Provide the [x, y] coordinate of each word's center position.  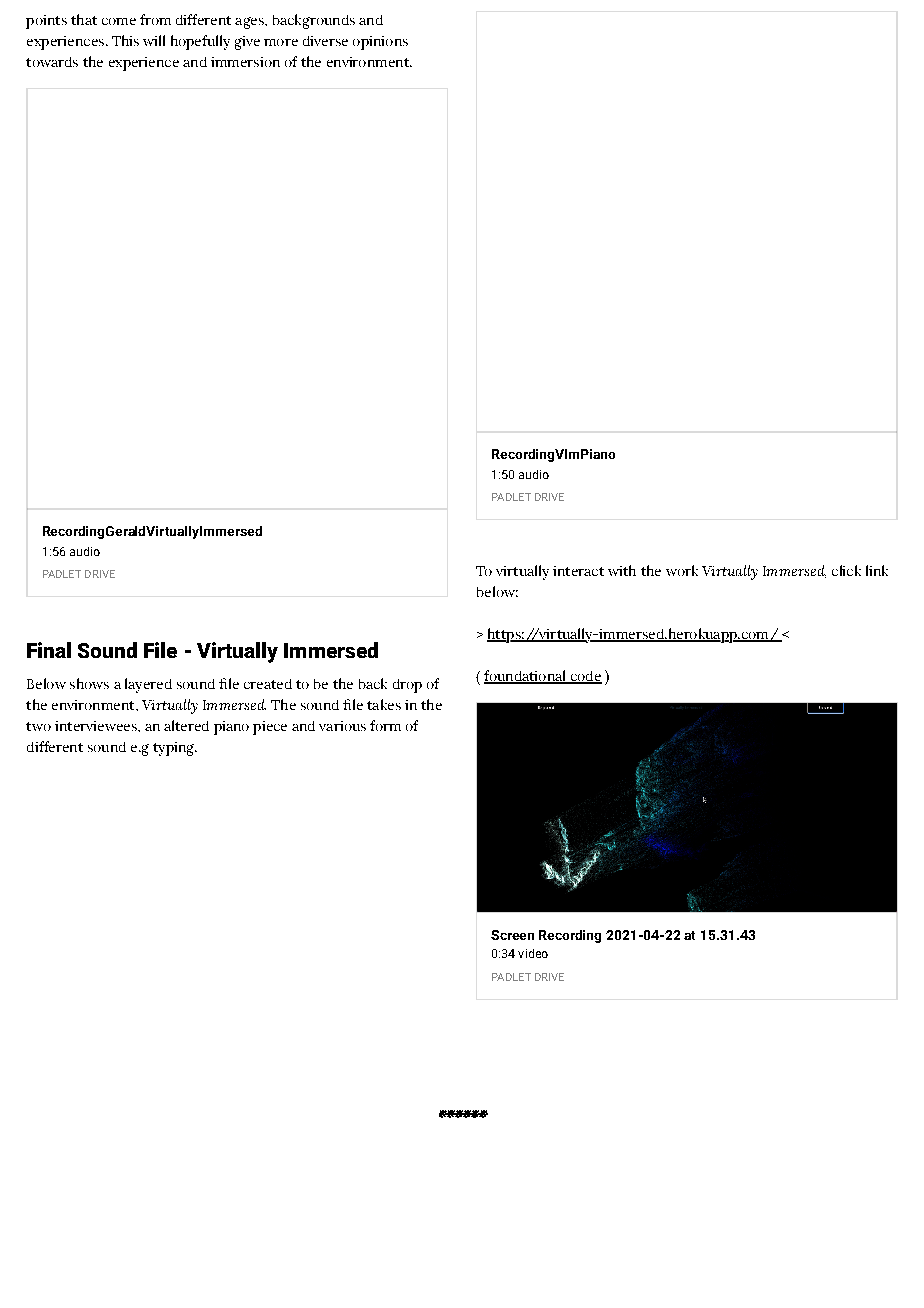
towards [52, 62]
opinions [380, 43]
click [846, 570]
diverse [325, 41]
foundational [526, 677]
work [682, 570]
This [125, 40]
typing [175, 749]
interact [578, 571]
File [160, 650]
